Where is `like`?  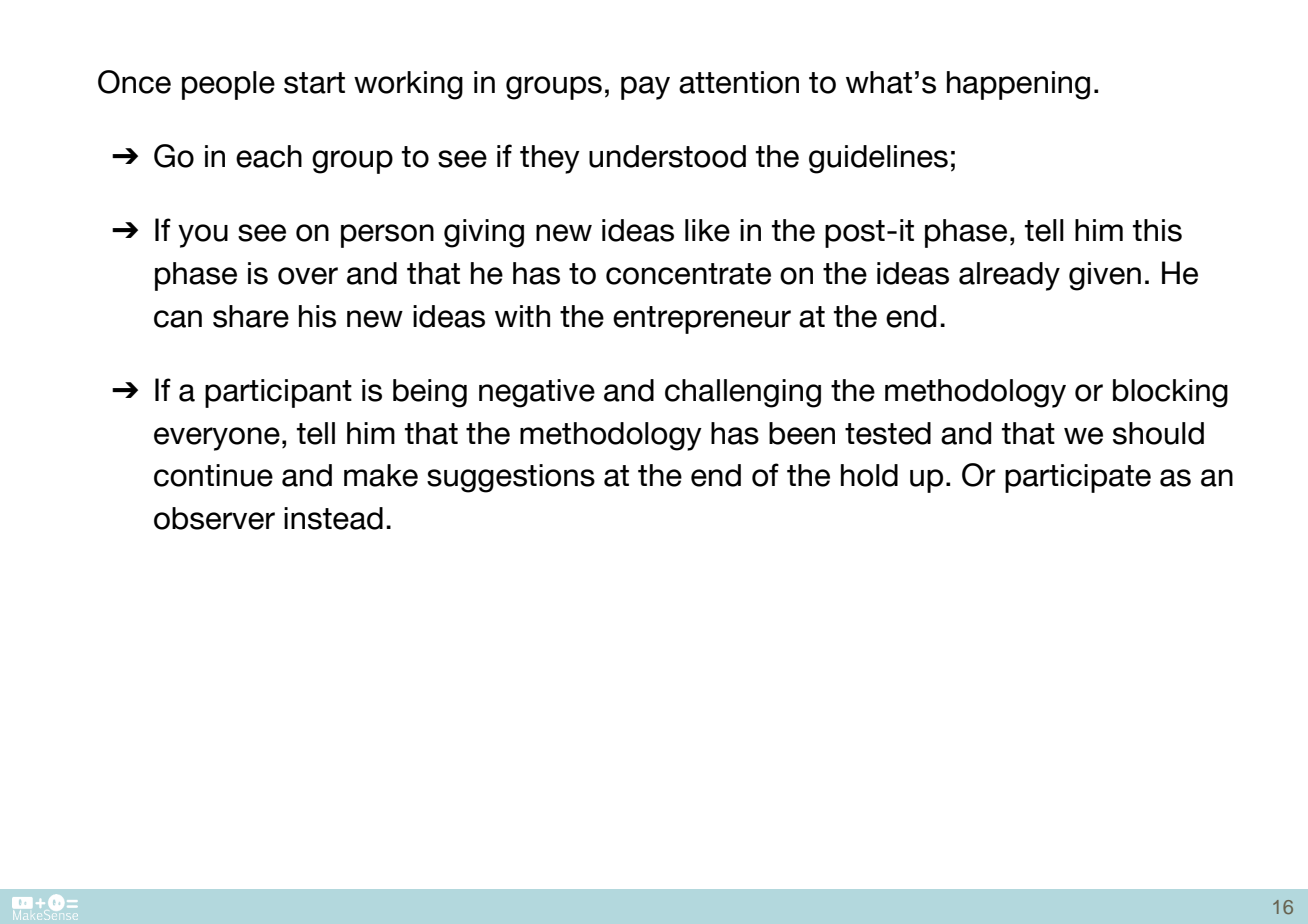
like is located at coordinates (707, 230).
